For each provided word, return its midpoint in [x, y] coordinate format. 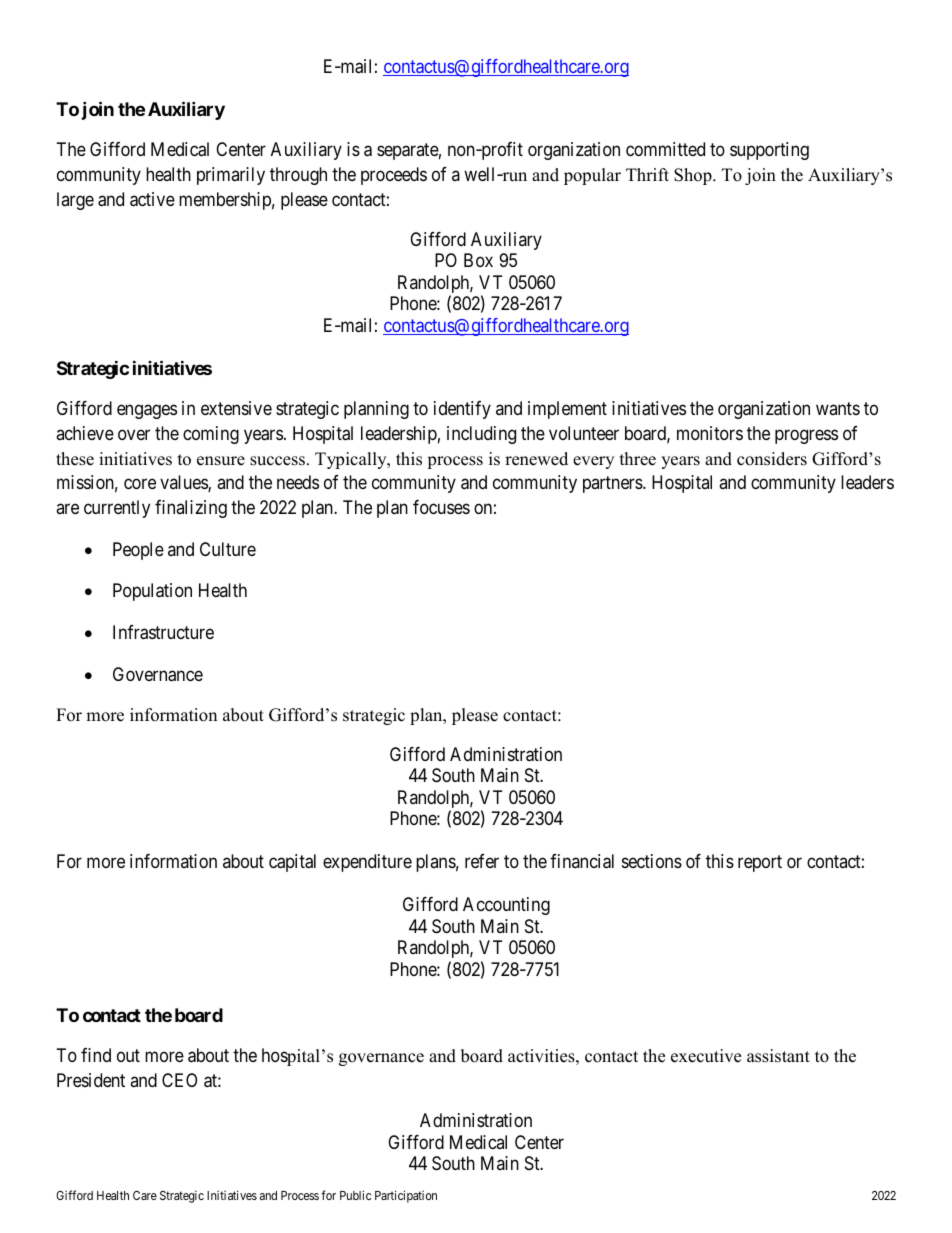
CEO [179, 1080]
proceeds [394, 176]
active [152, 199]
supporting [769, 151]
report [760, 864]
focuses [441, 507]
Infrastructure [163, 632]
